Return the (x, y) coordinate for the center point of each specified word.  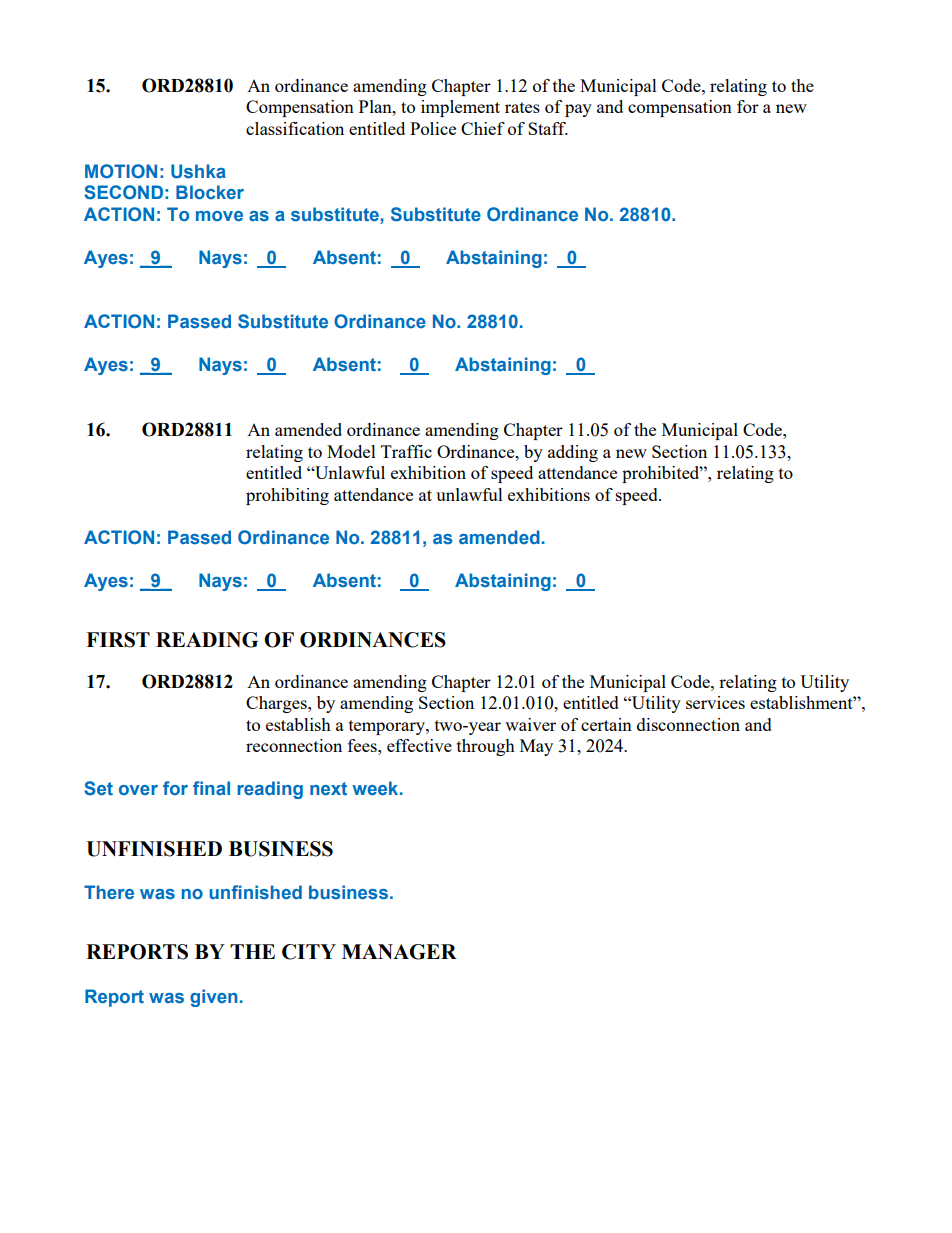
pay (578, 110)
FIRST (118, 640)
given (214, 998)
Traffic (406, 451)
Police (433, 128)
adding (573, 453)
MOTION (121, 171)
